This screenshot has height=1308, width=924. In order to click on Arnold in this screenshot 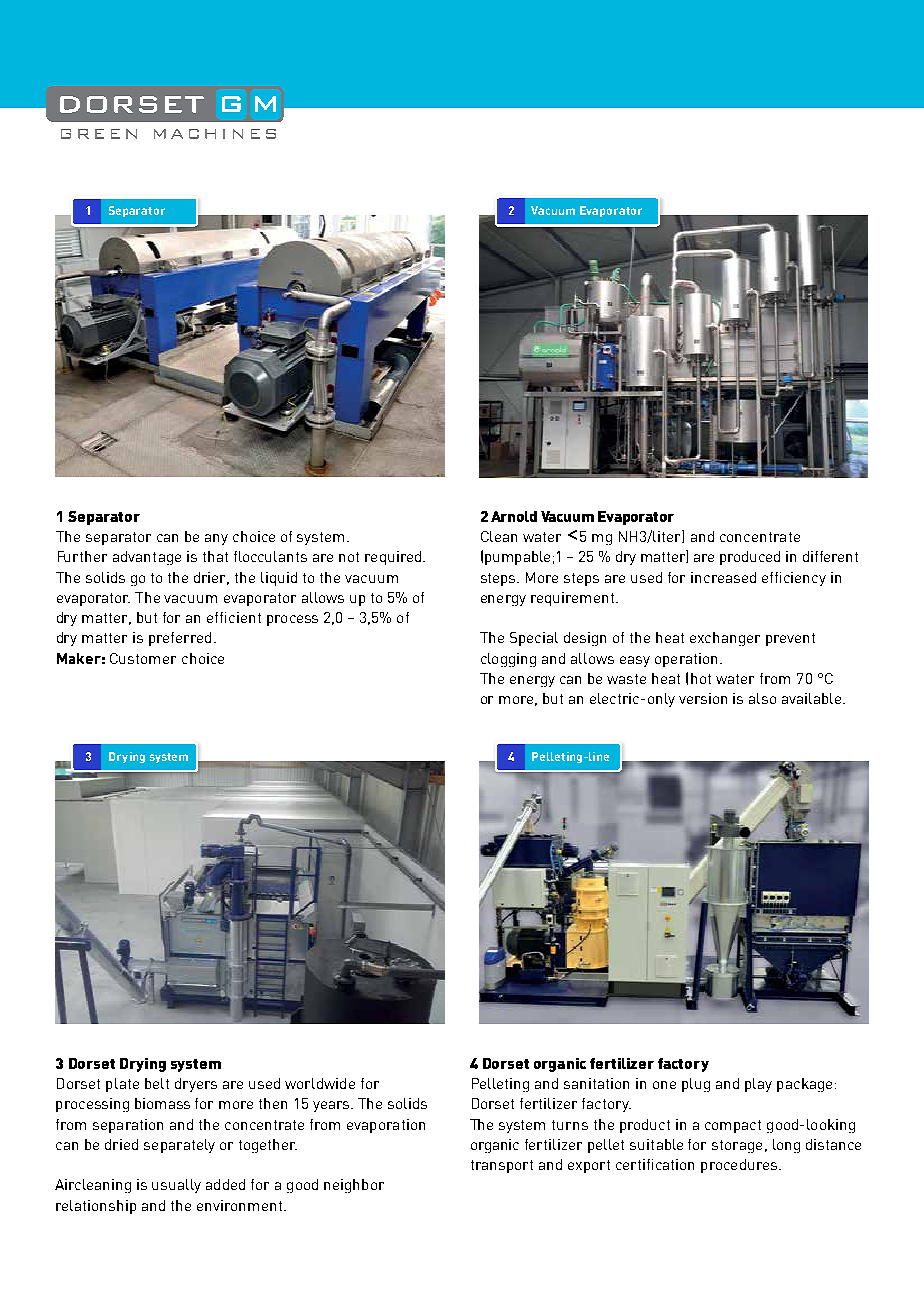, I will do `click(514, 516)`.
